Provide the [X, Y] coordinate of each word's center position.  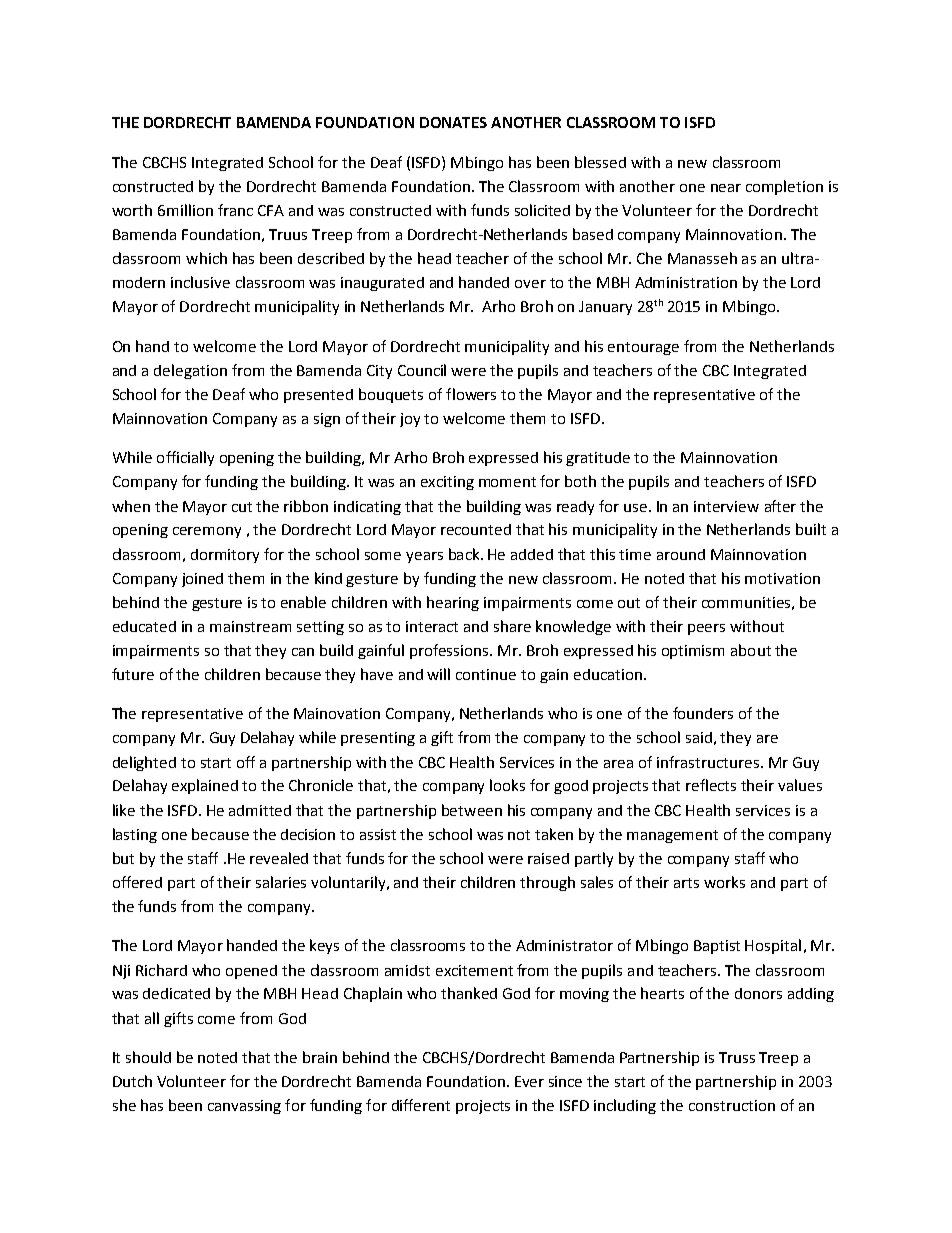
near [726, 188]
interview [726, 506]
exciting [447, 483]
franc [235, 210]
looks [507, 785]
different [421, 1105]
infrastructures [708, 762]
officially [185, 458]
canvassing [244, 1107]
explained [205, 786]
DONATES [453, 122]
